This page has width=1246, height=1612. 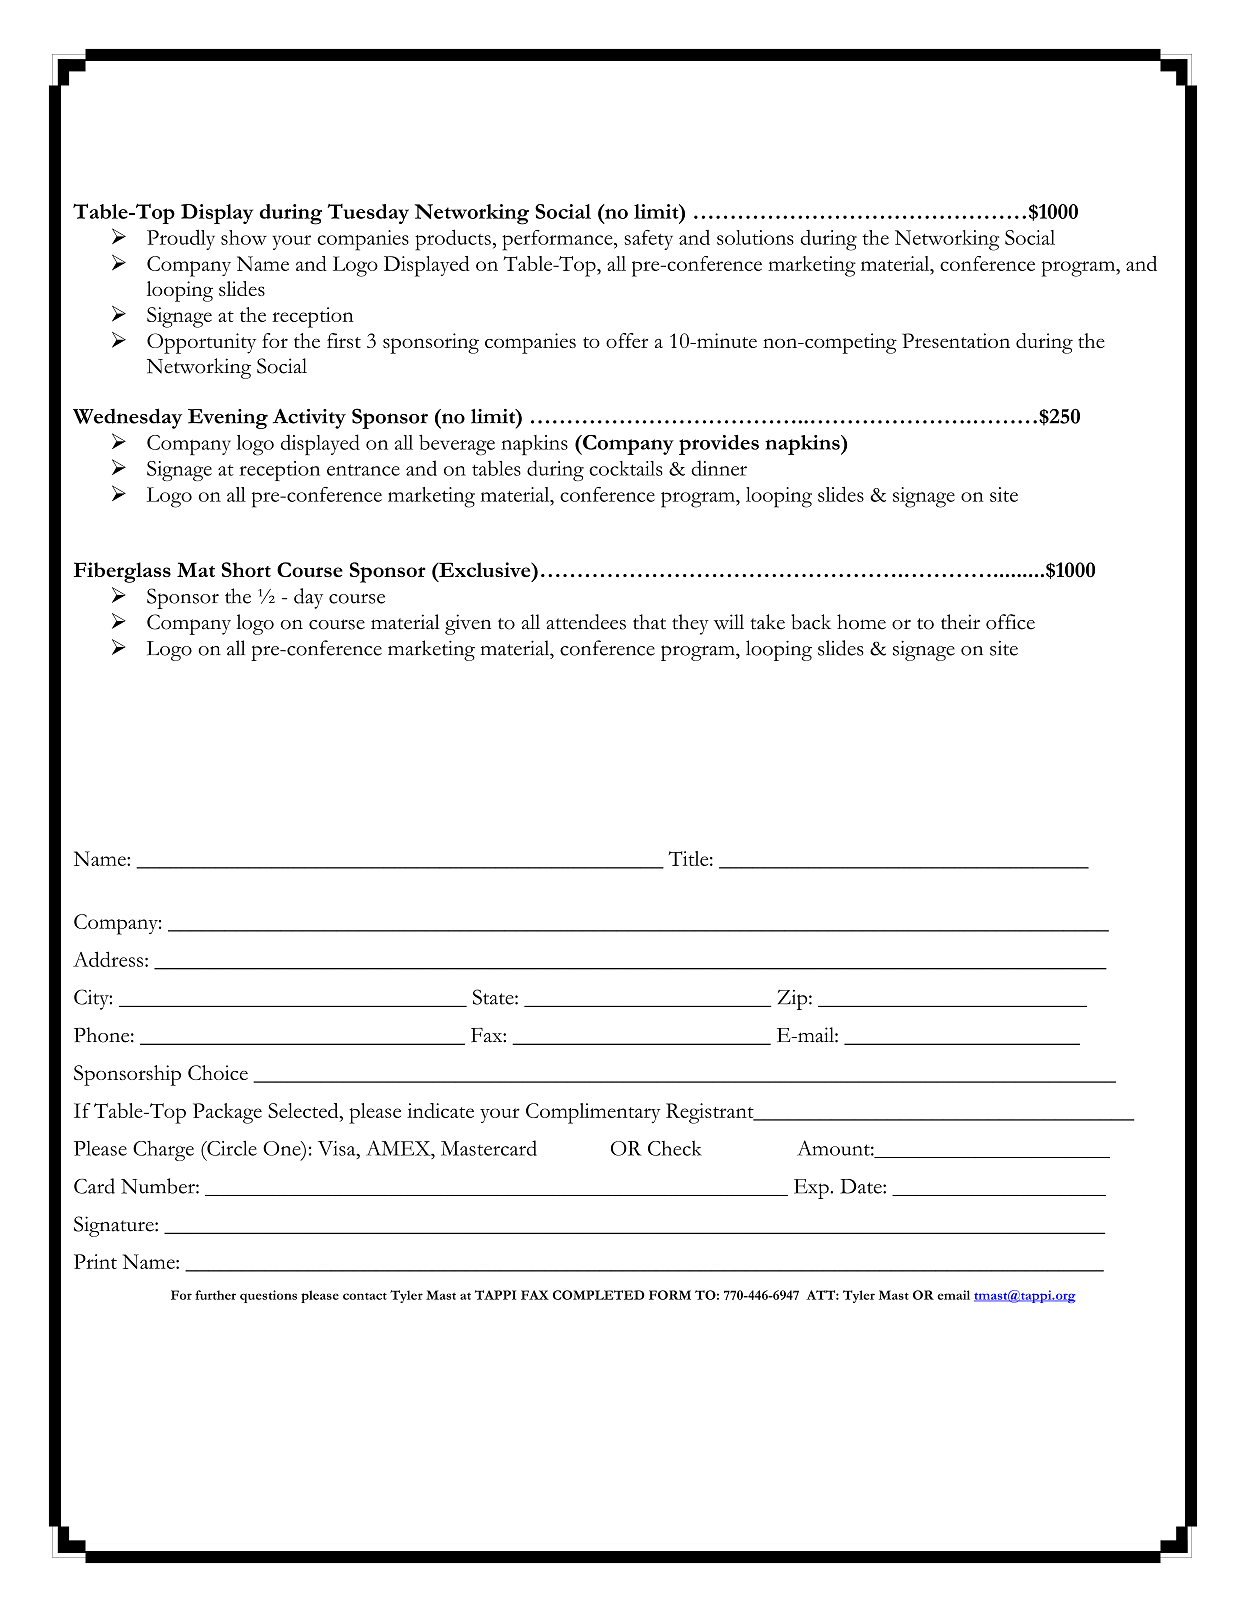 I want to click on further, so click(x=215, y=1295).
